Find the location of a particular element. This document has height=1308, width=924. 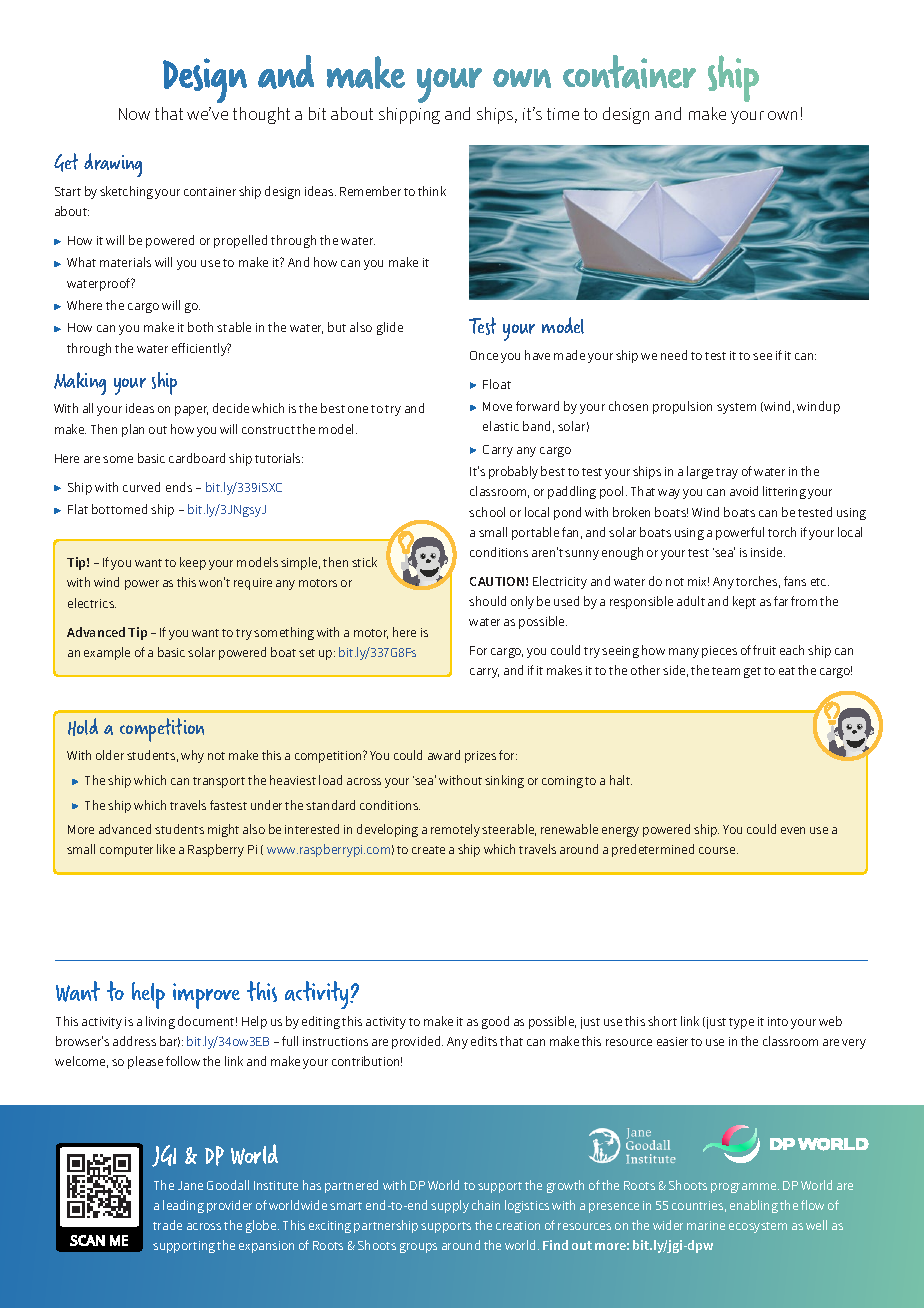

trade is located at coordinates (167, 1225).
